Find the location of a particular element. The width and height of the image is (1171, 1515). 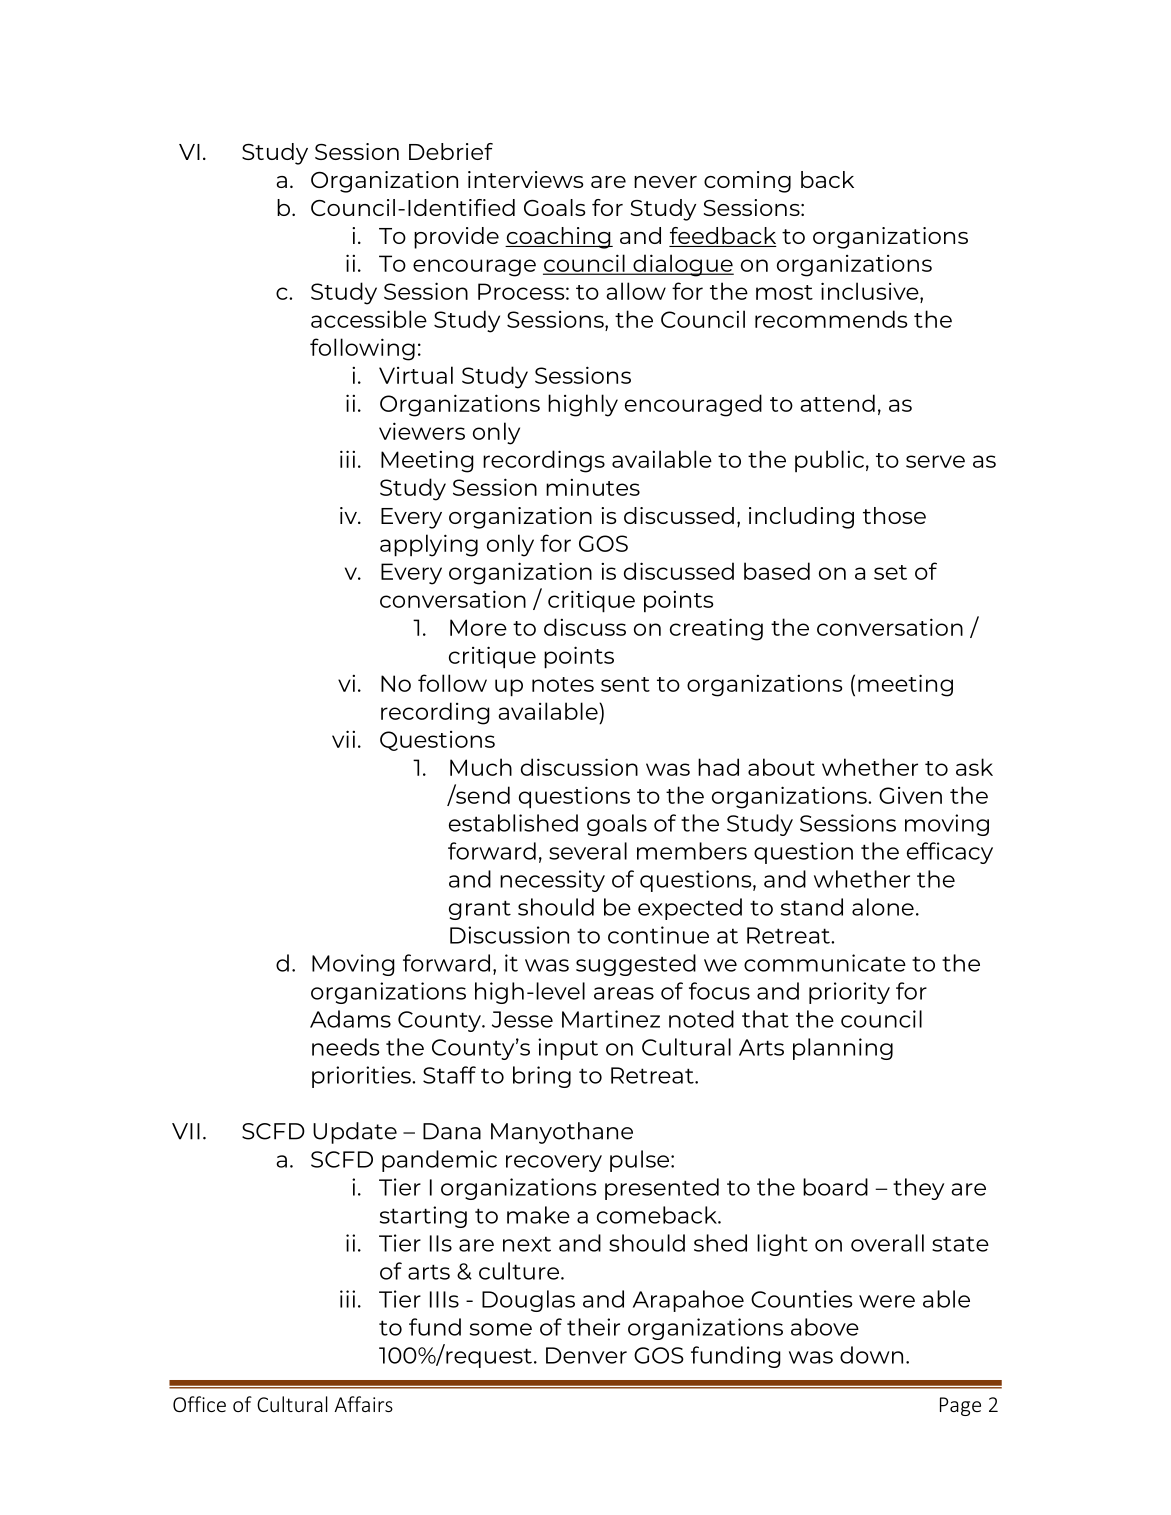

needs is located at coordinates (346, 1047).
